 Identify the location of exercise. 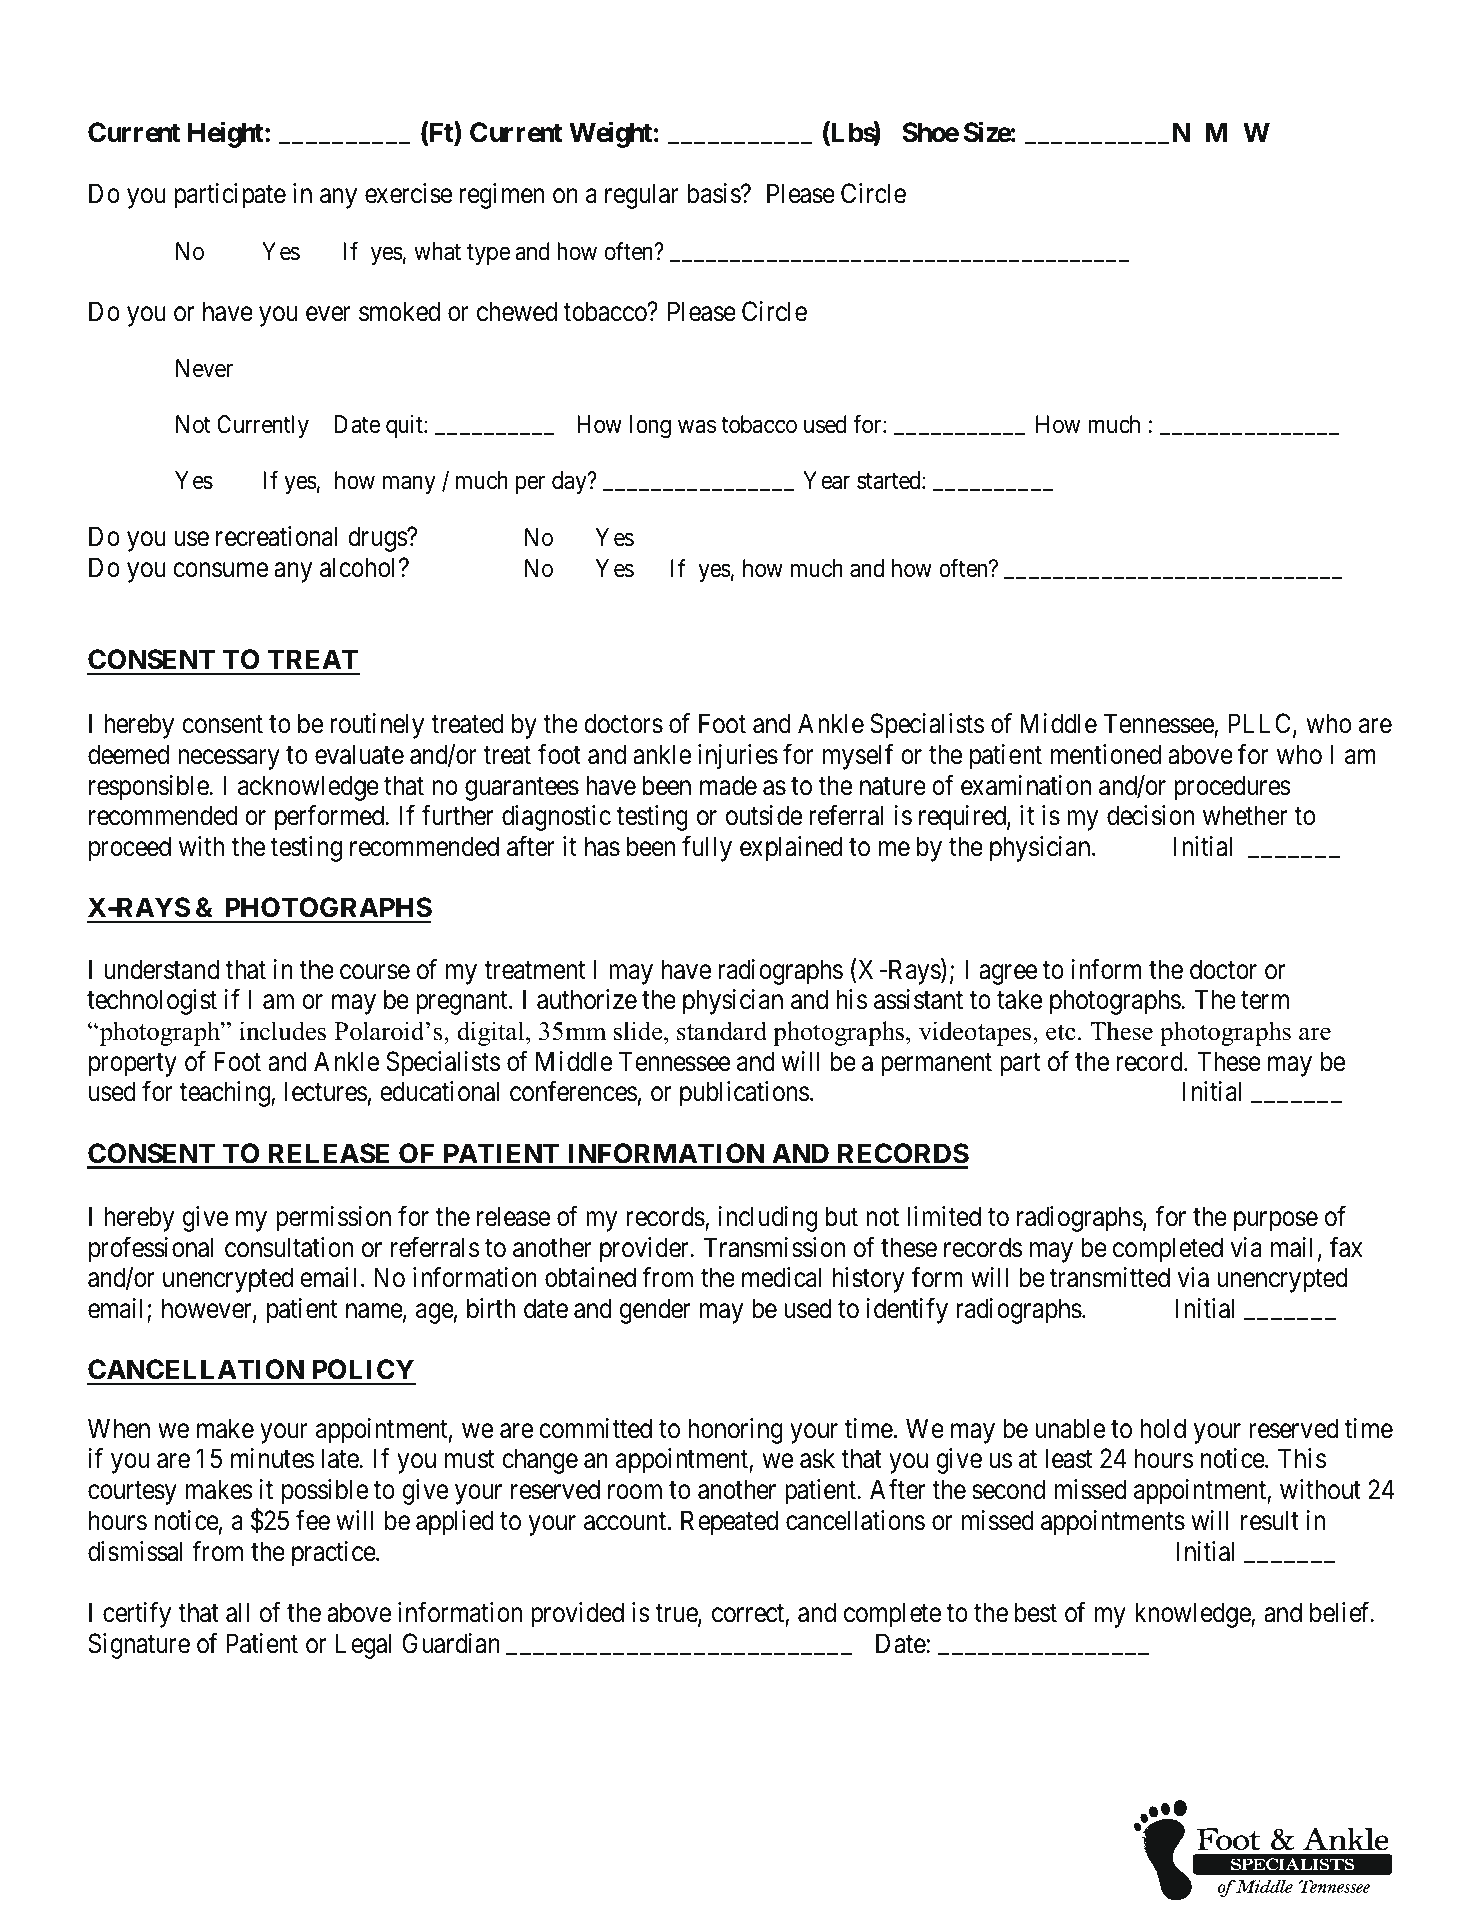
(408, 193).
